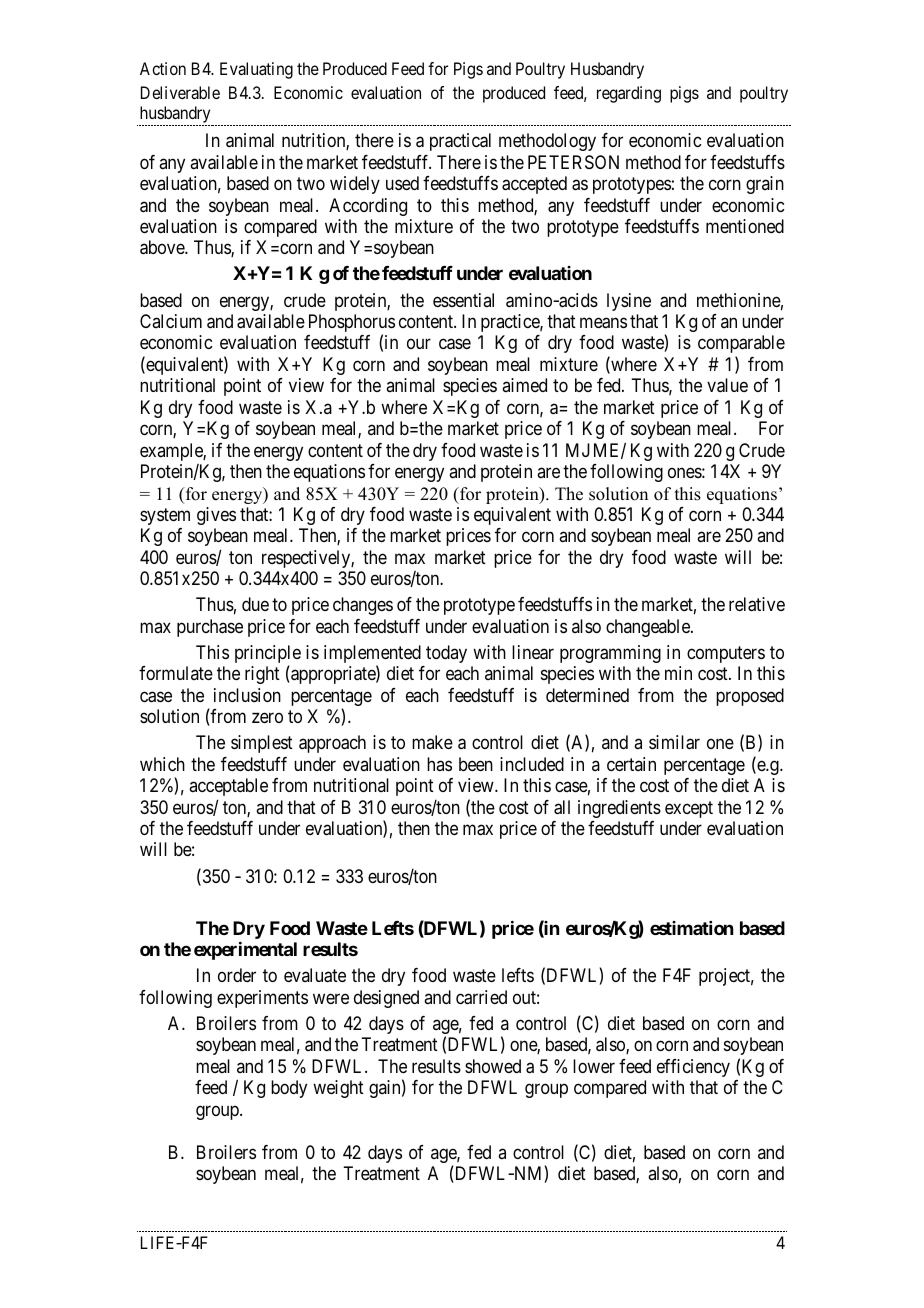  What do you see at coordinates (693, 1068) in the screenshot?
I see `efficiency` at bounding box center [693, 1068].
